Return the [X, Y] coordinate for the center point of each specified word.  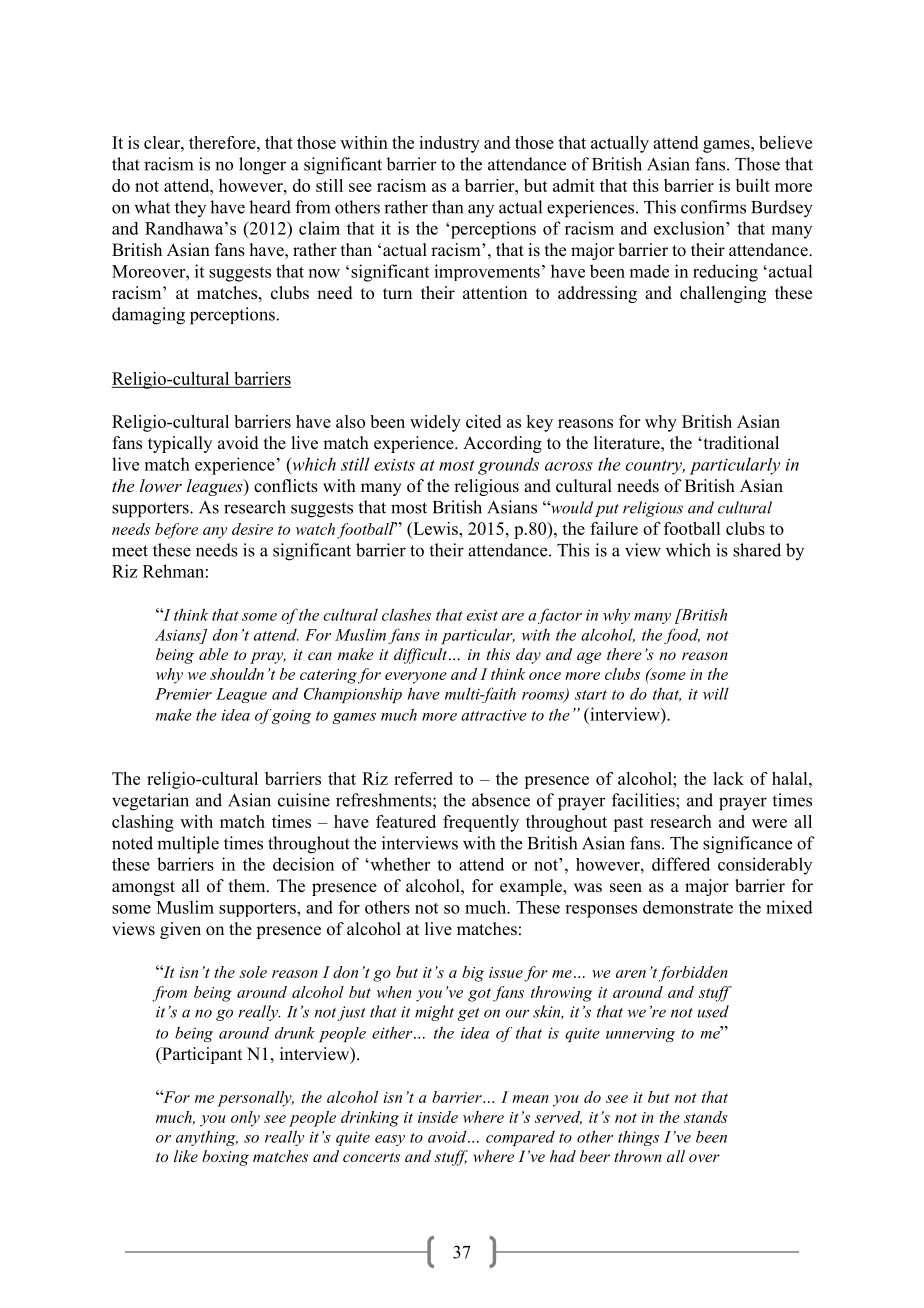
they [190, 208]
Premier [183, 694]
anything [207, 1138]
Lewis [435, 528]
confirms [713, 207]
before [176, 531]
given [180, 930]
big [473, 974]
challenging [723, 294]
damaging [148, 316]
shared [757, 550]
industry [449, 144]
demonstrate [688, 907]
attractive [494, 715]
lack [728, 778]
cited [483, 421]
